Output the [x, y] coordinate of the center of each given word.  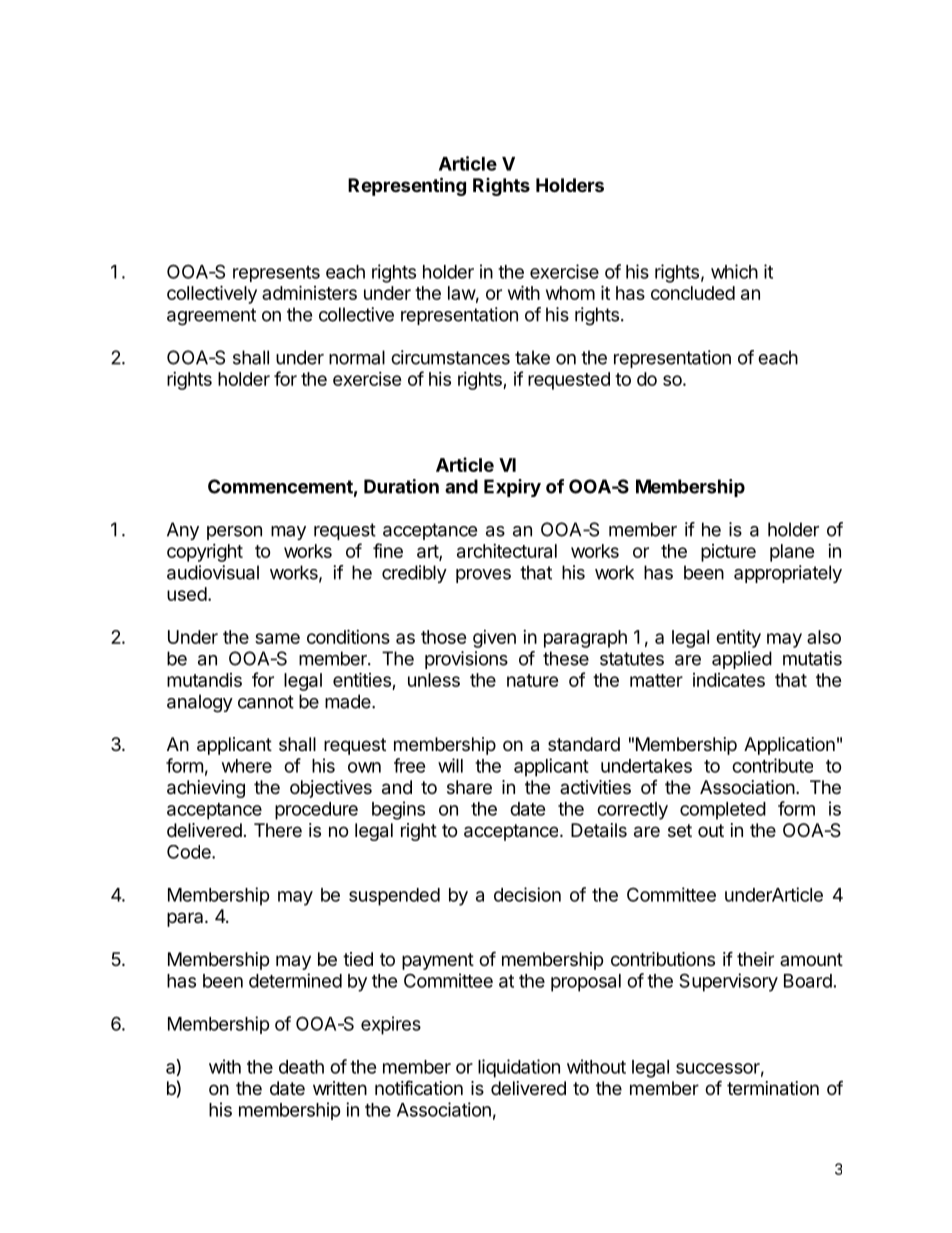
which [734, 271]
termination [773, 1088]
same [277, 638]
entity [738, 639]
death [301, 1067]
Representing [407, 186]
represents [276, 274]
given [494, 639]
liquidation [519, 1068]
